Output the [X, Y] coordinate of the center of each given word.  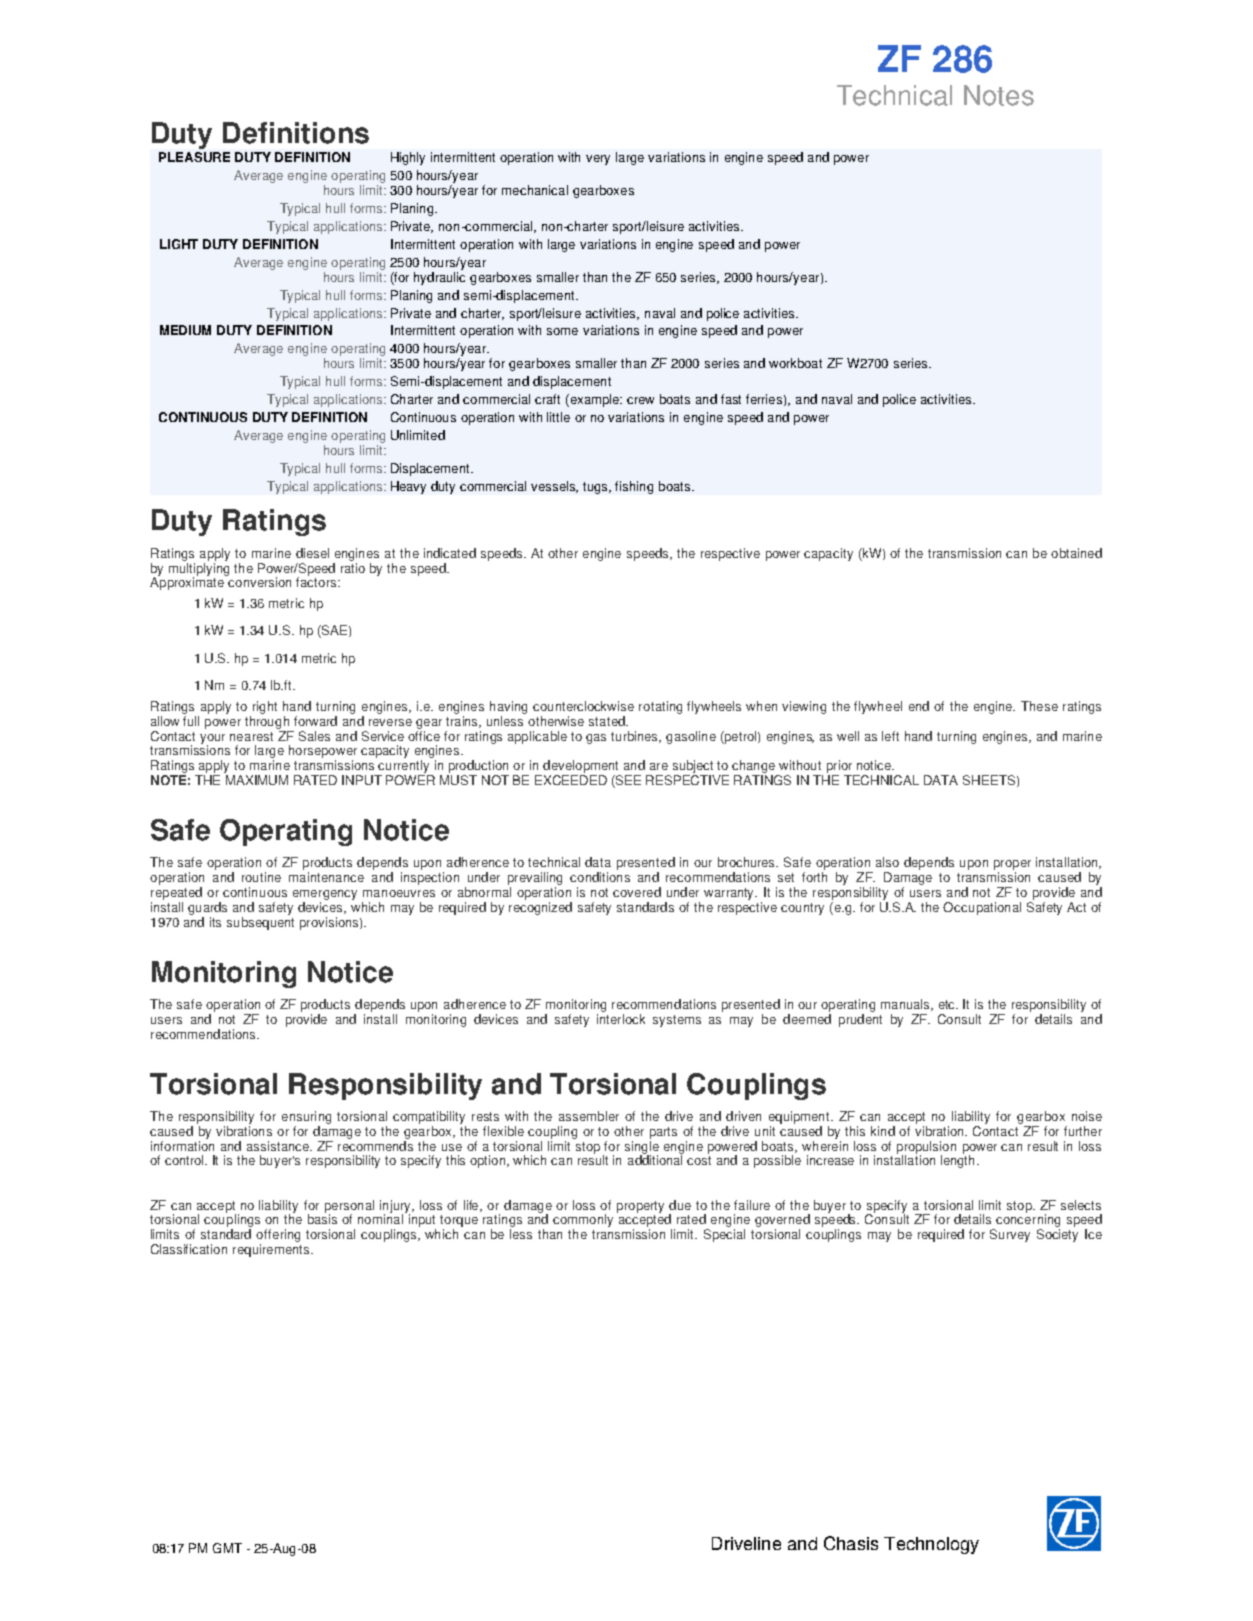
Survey [1010, 1235]
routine [261, 877]
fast [731, 399]
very [598, 160]
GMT [227, 1548]
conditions [600, 877]
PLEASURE [194, 157]
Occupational [982, 908]
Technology [931, 1545]
